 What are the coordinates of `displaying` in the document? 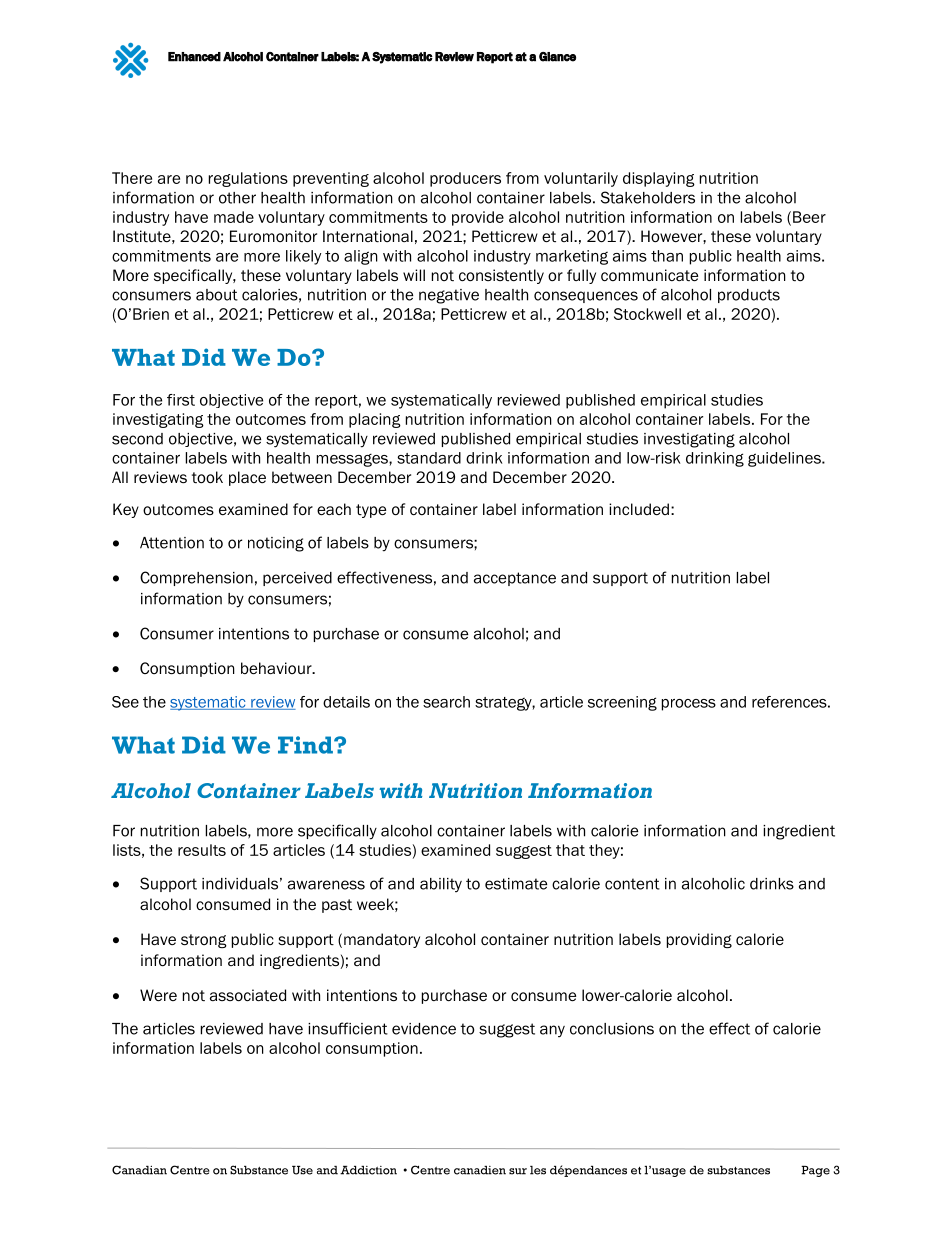 It's located at (659, 179).
